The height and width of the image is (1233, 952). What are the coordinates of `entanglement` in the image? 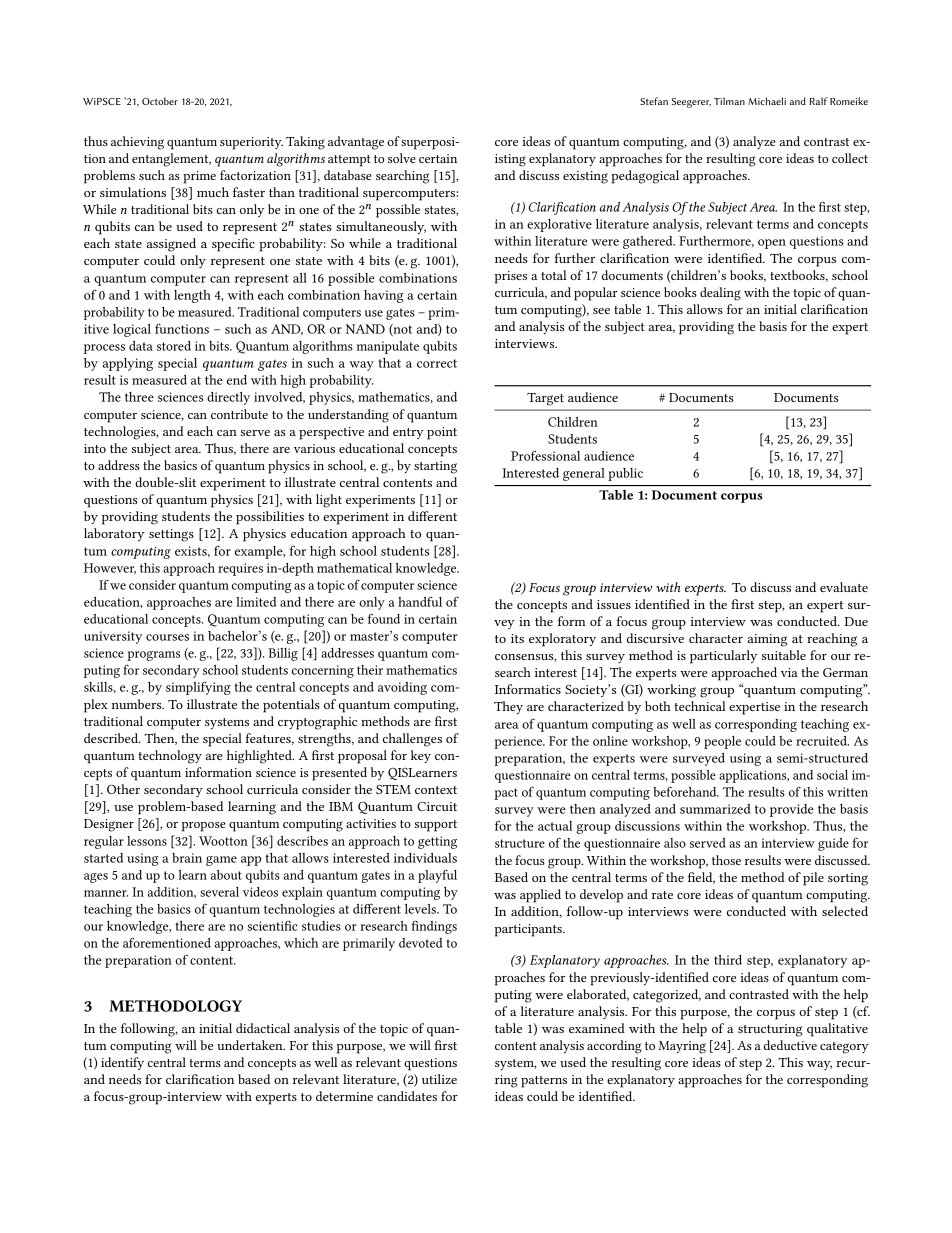 It's located at (171, 160).
